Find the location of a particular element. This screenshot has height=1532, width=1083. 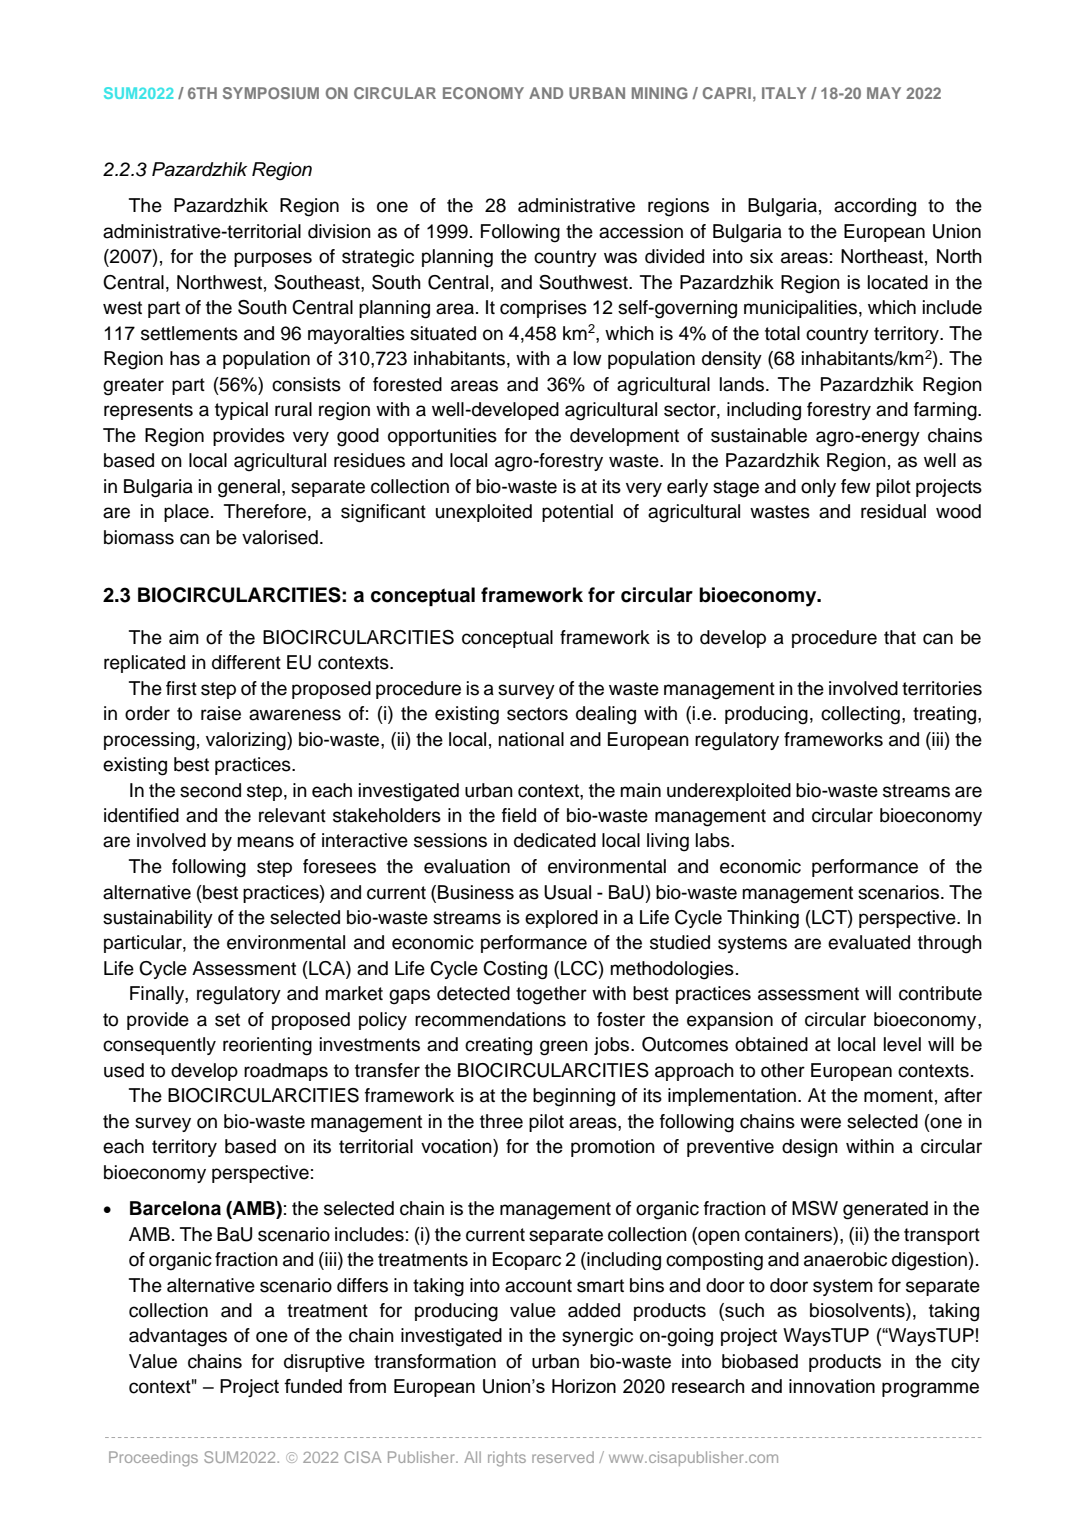

collecting is located at coordinates (860, 715).
